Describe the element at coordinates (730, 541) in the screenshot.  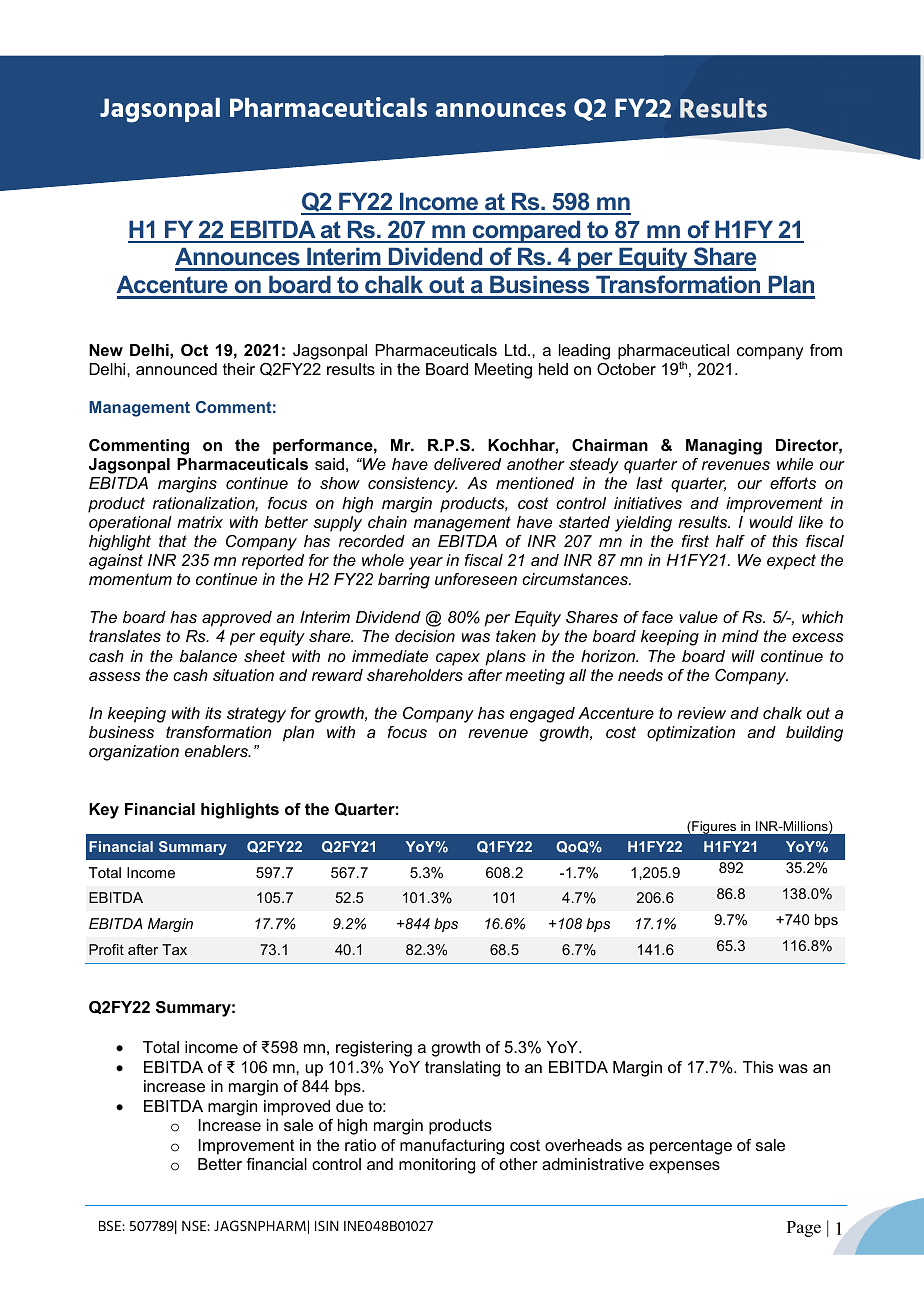
I see `half` at that location.
